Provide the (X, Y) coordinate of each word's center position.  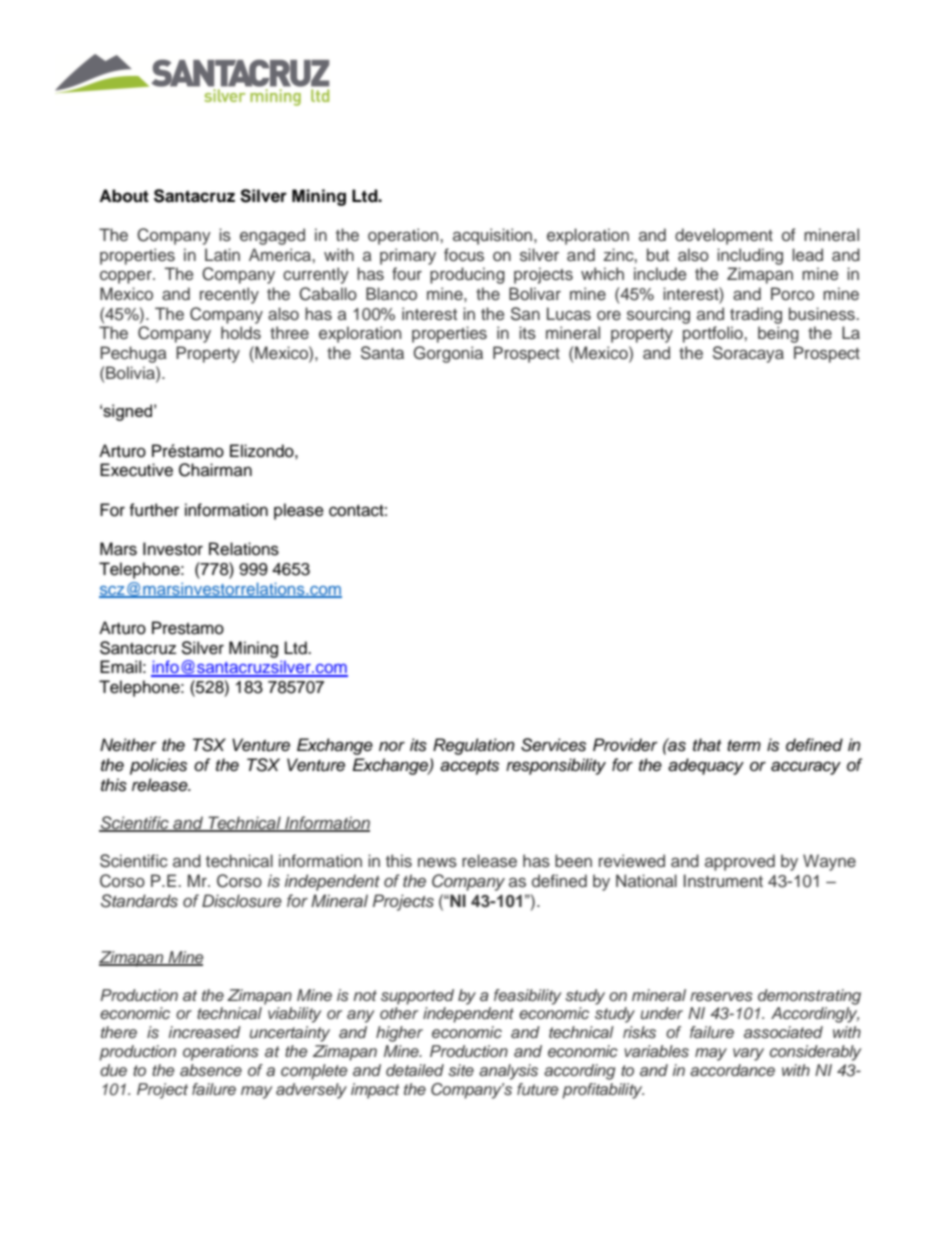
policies (158, 766)
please (299, 511)
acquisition (494, 236)
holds (241, 332)
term (744, 746)
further (154, 510)
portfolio (714, 334)
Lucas (569, 314)
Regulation (474, 746)
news (437, 862)
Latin (222, 254)
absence (211, 1070)
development (724, 236)
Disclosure (242, 901)
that (707, 745)
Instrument (723, 880)
